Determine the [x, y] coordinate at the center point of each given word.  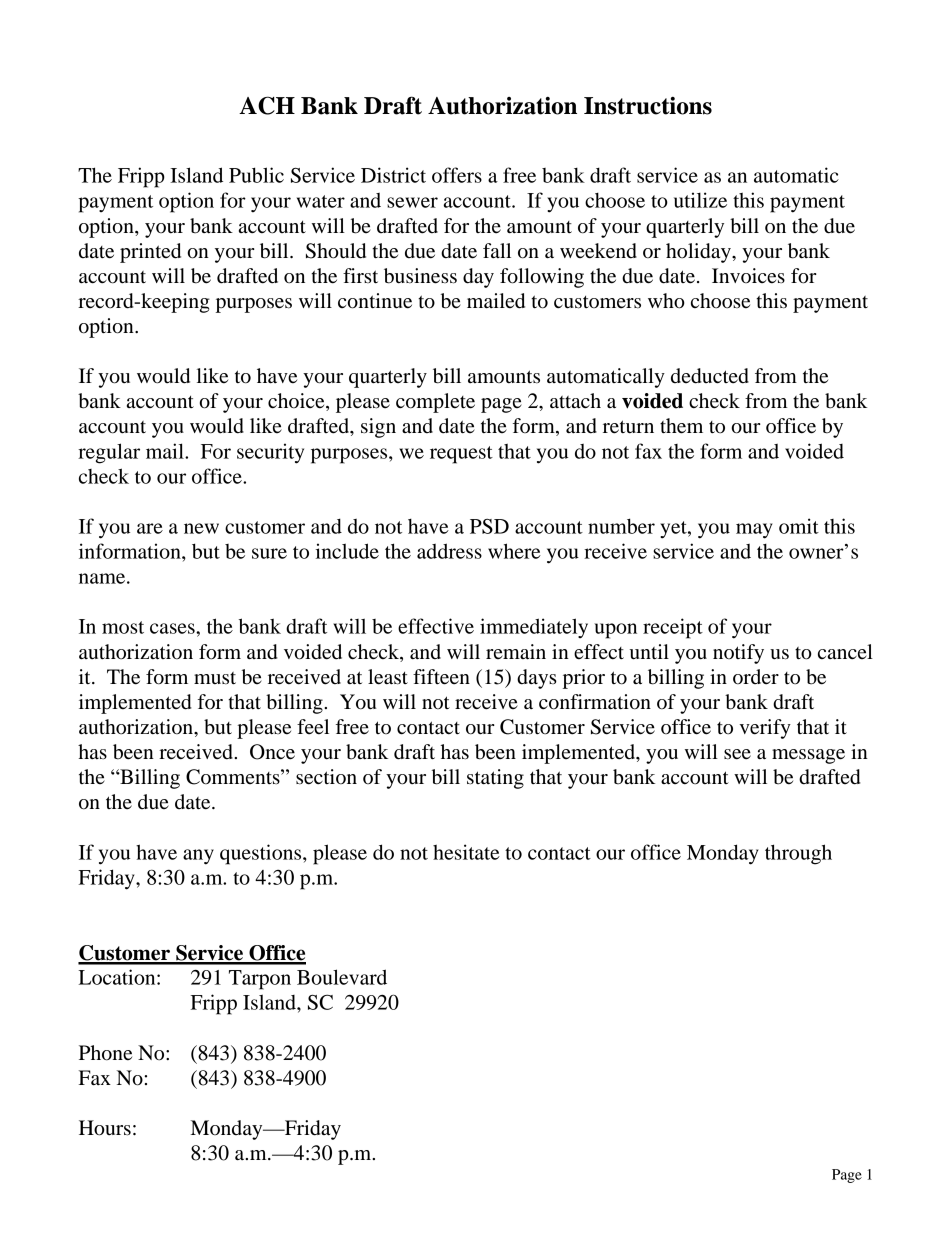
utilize [700, 200]
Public [256, 175]
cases [173, 628]
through [798, 854]
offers [457, 175]
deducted [710, 376]
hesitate [466, 852]
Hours [105, 1128]
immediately [534, 628]
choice [297, 402]
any [198, 857]
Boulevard [342, 977]
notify [738, 654]
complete [435, 403]
